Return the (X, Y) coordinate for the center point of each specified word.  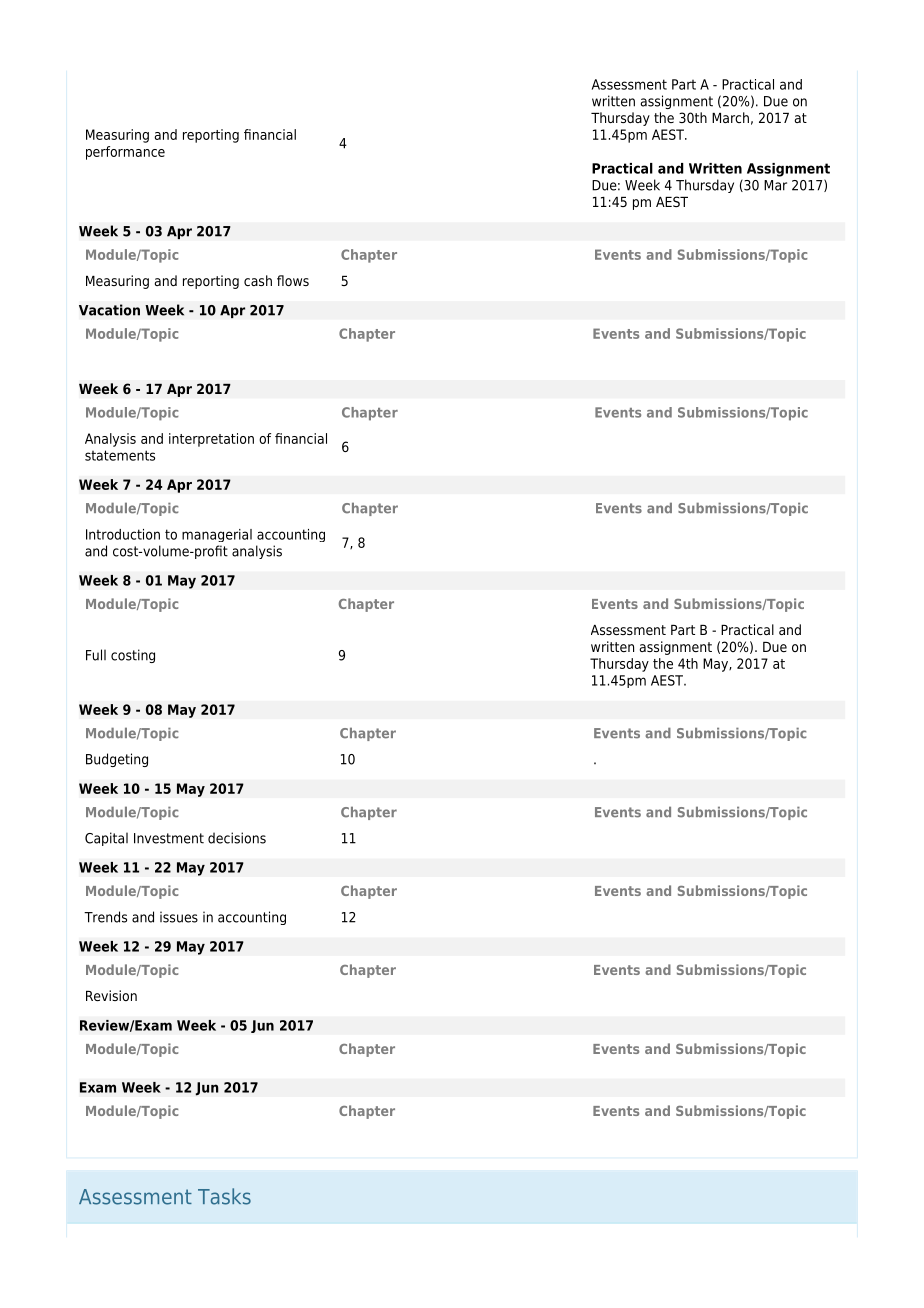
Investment (169, 838)
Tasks (224, 1196)
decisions (237, 838)
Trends (105, 917)
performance (125, 153)
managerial (217, 535)
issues (179, 917)
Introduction (123, 534)
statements (120, 455)
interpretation (211, 440)
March (730, 117)
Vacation (109, 310)
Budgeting (117, 760)
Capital (106, 839)
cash (258, 280)
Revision (111, 995)
